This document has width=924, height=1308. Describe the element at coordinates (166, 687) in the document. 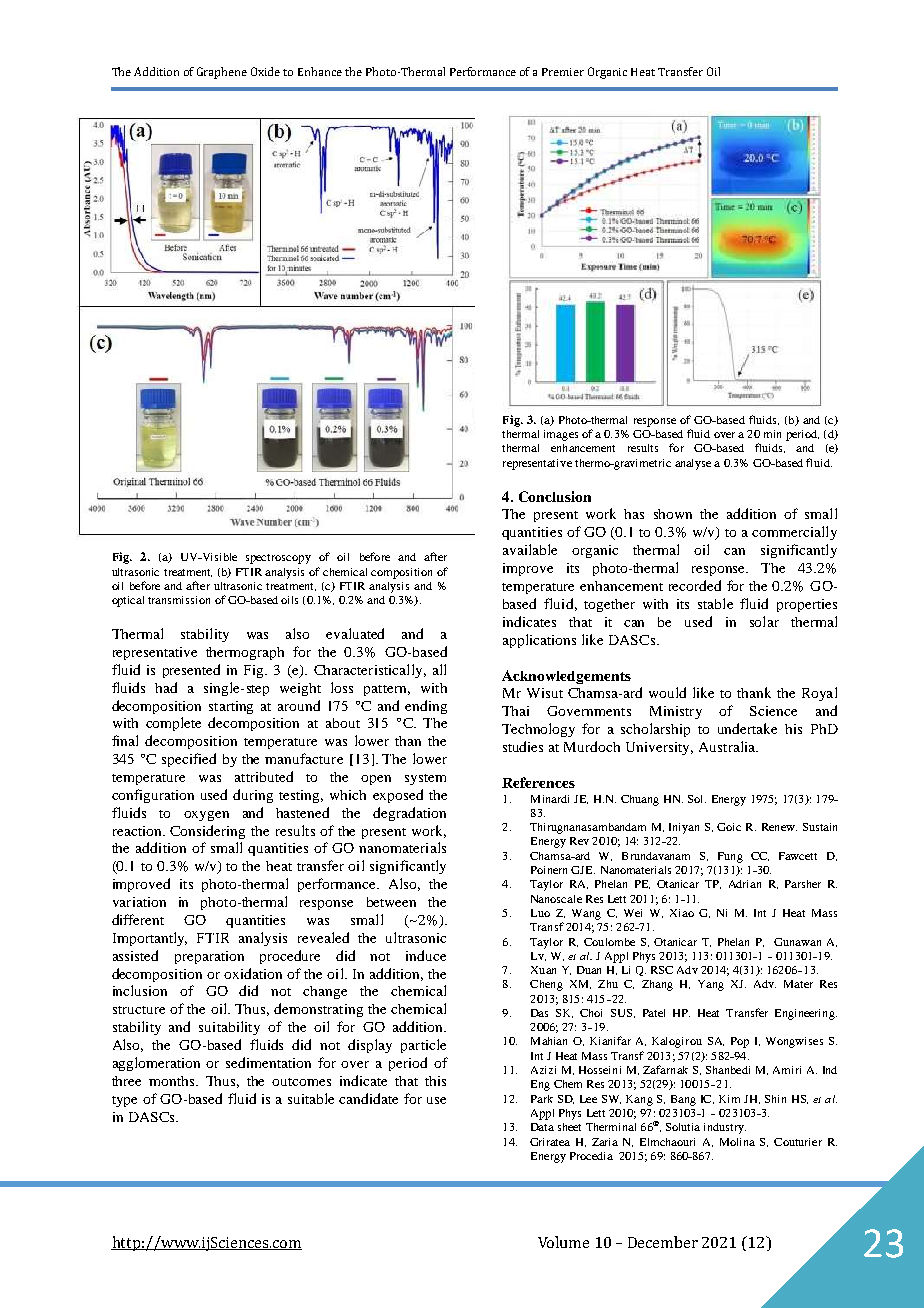

I see `had` at that location.
